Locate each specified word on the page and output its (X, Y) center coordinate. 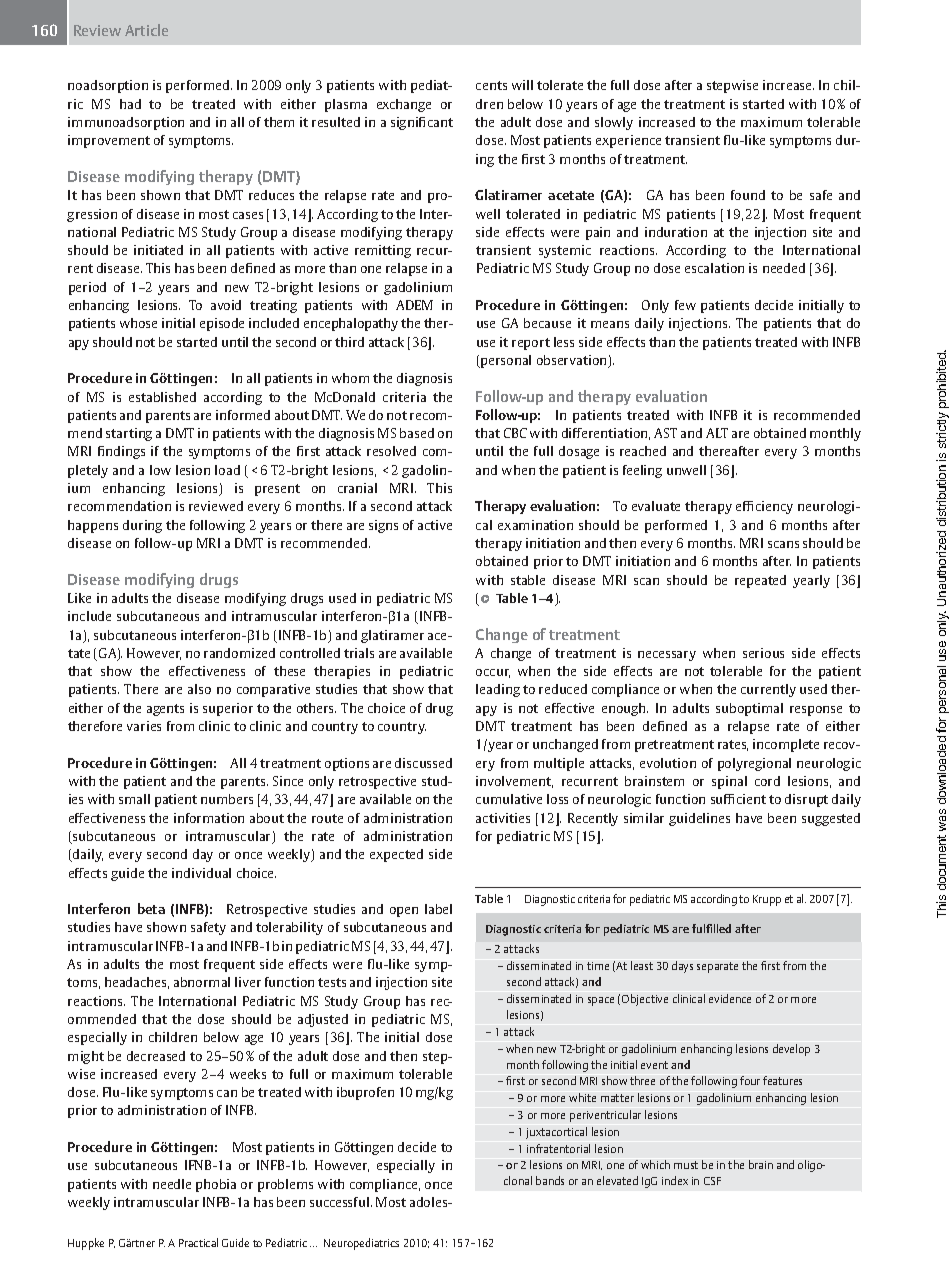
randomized (239, 653)
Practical (198, 1242)
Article (146, 30)
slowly (614, 123)
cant (440, 122)
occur (493, 673)
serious (763, 653)
